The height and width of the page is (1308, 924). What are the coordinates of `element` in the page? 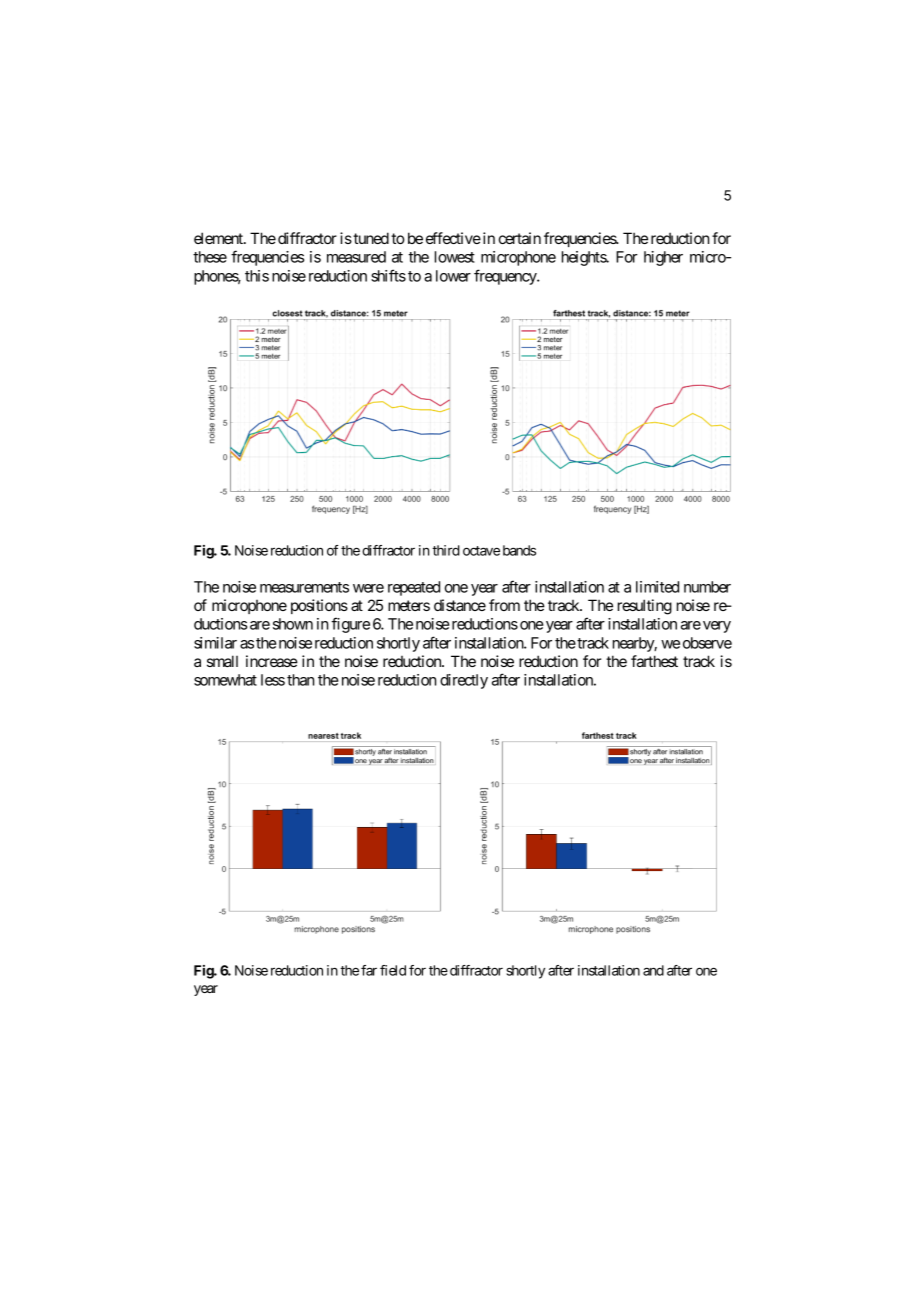 It's located at (219, 238).
